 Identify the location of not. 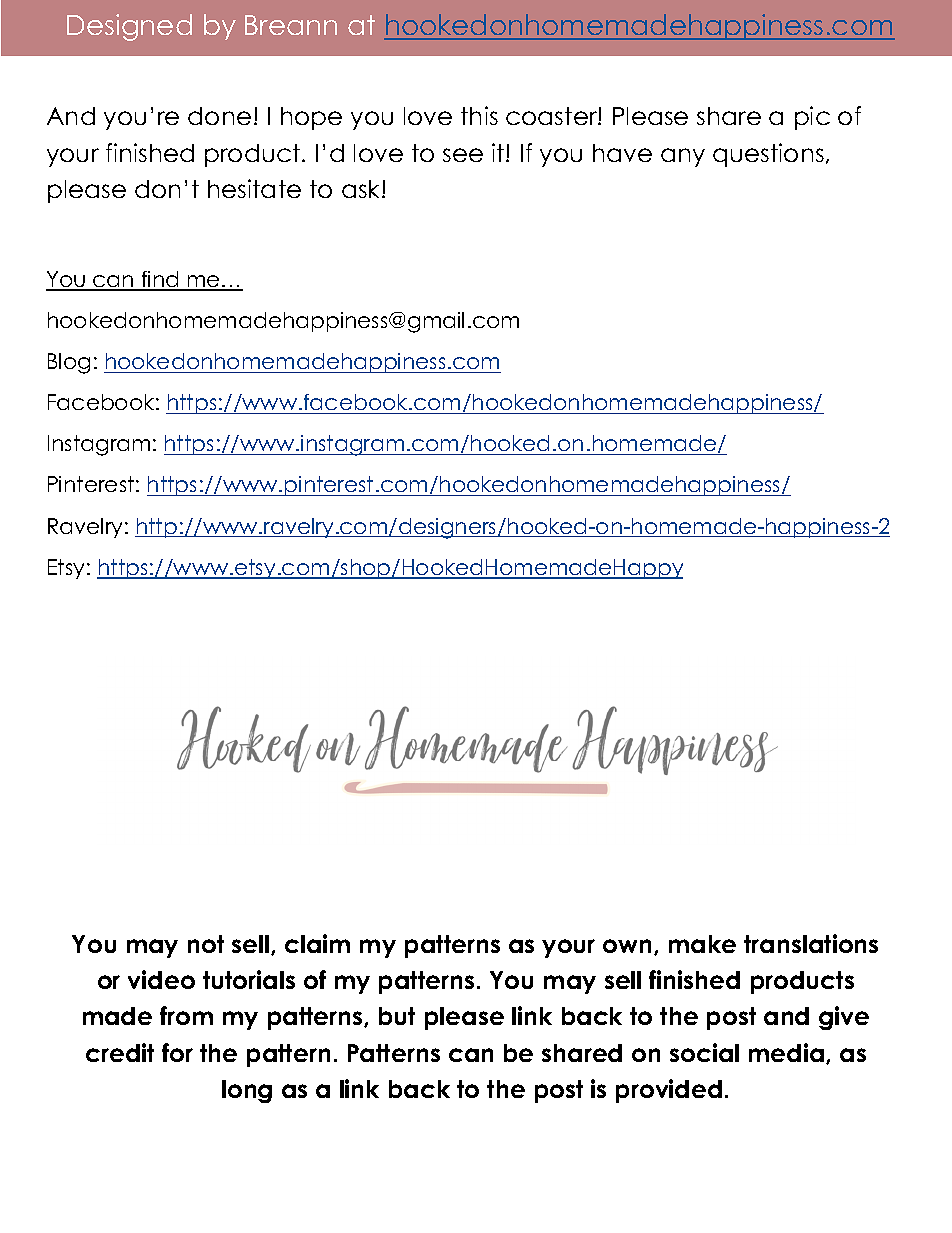
(206, 944).
